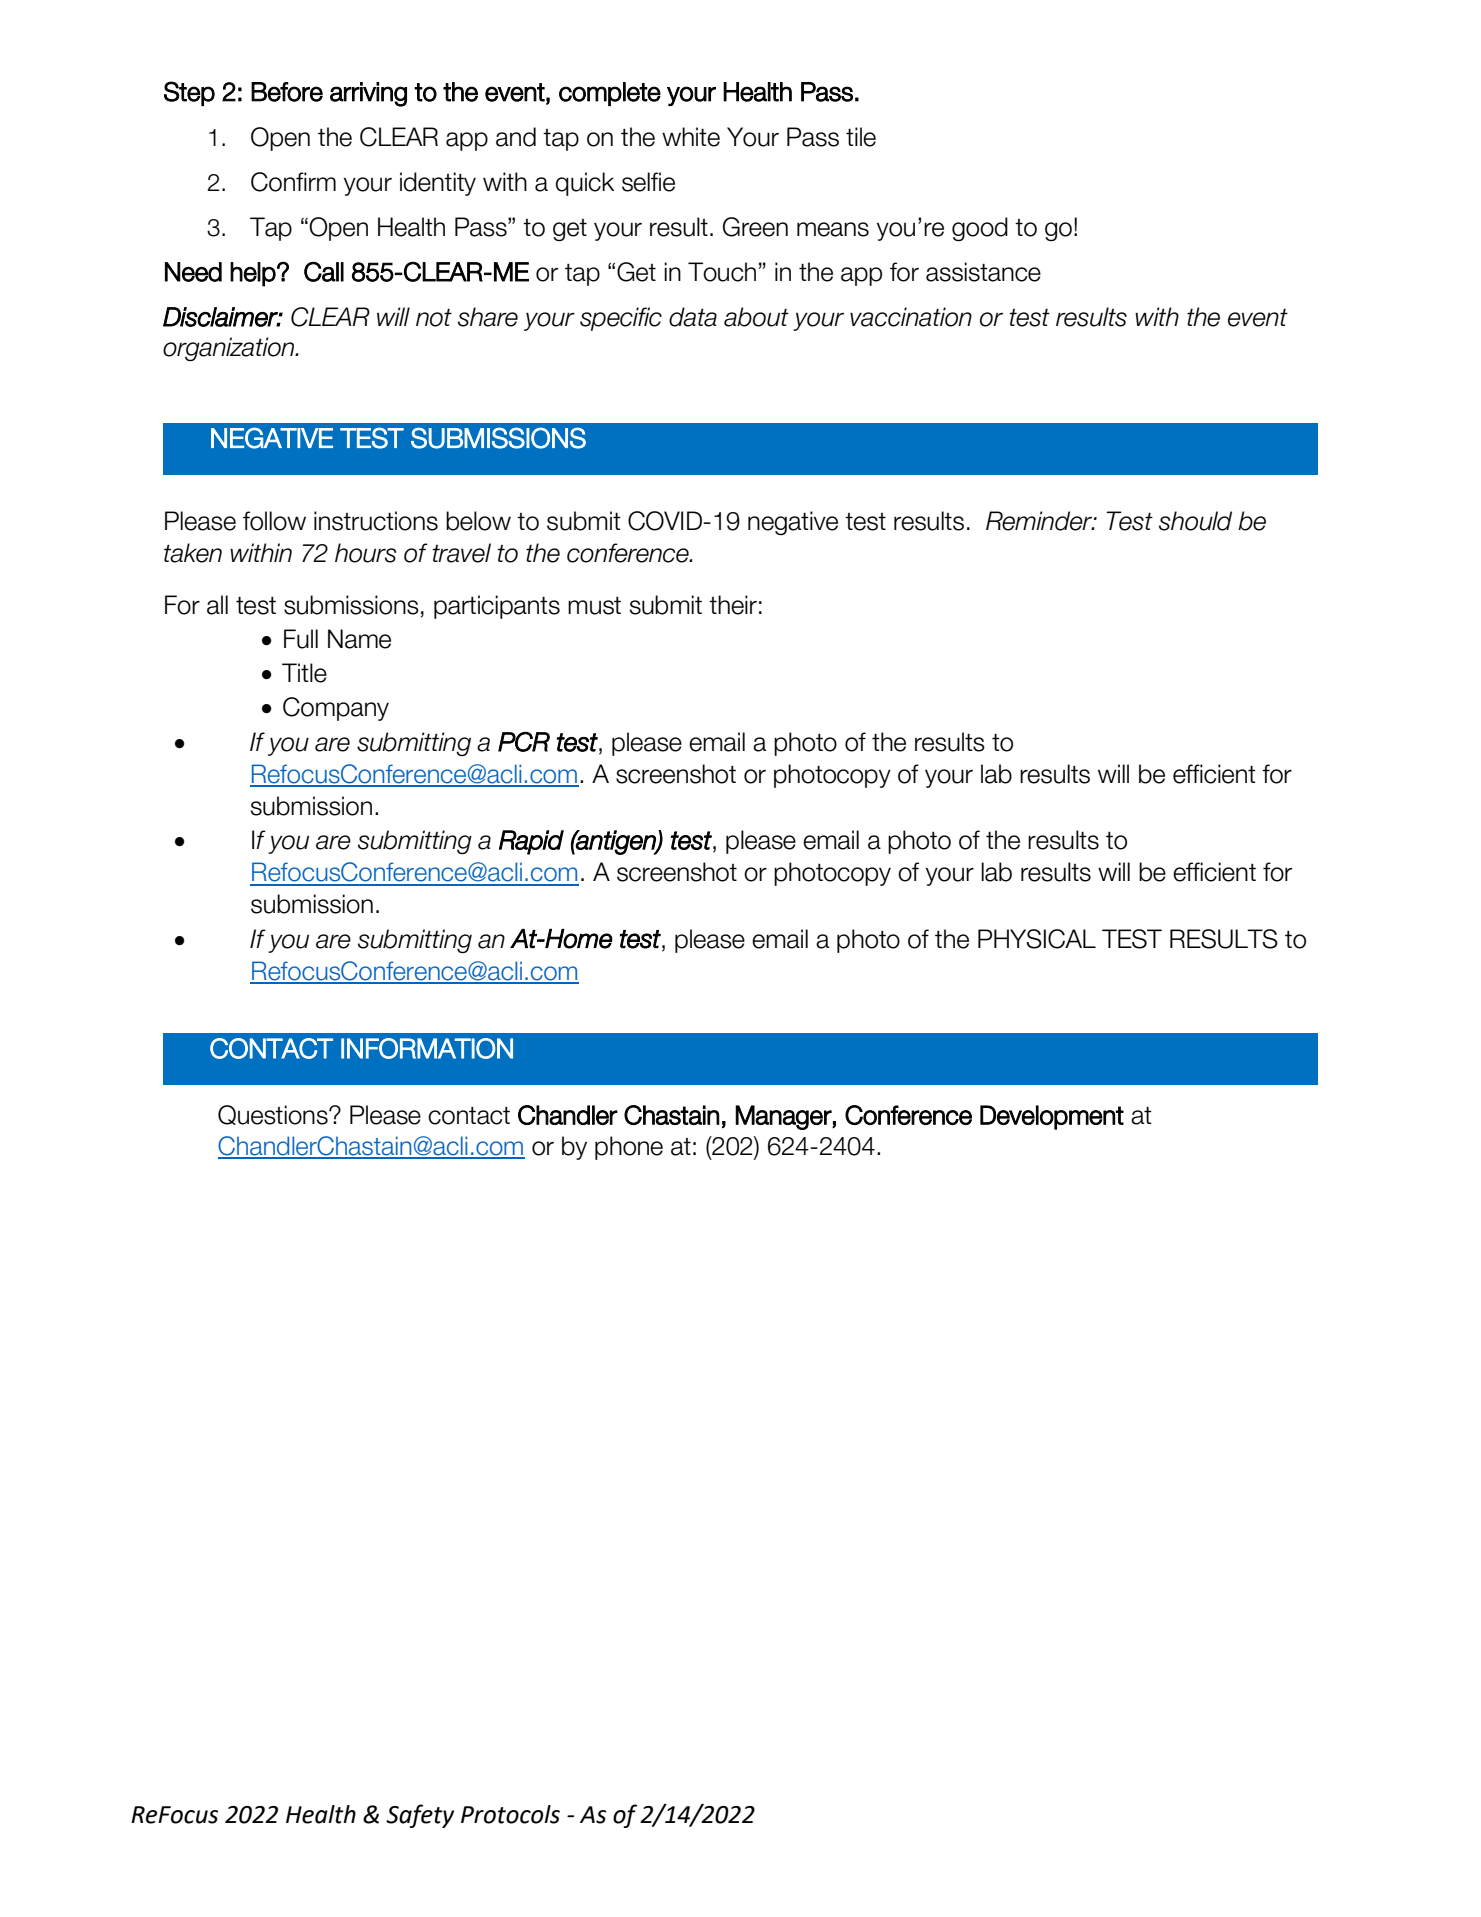 This screenshot has height=1917, width=1481. I want to click on INFORMATION, so click(427, 1048).
